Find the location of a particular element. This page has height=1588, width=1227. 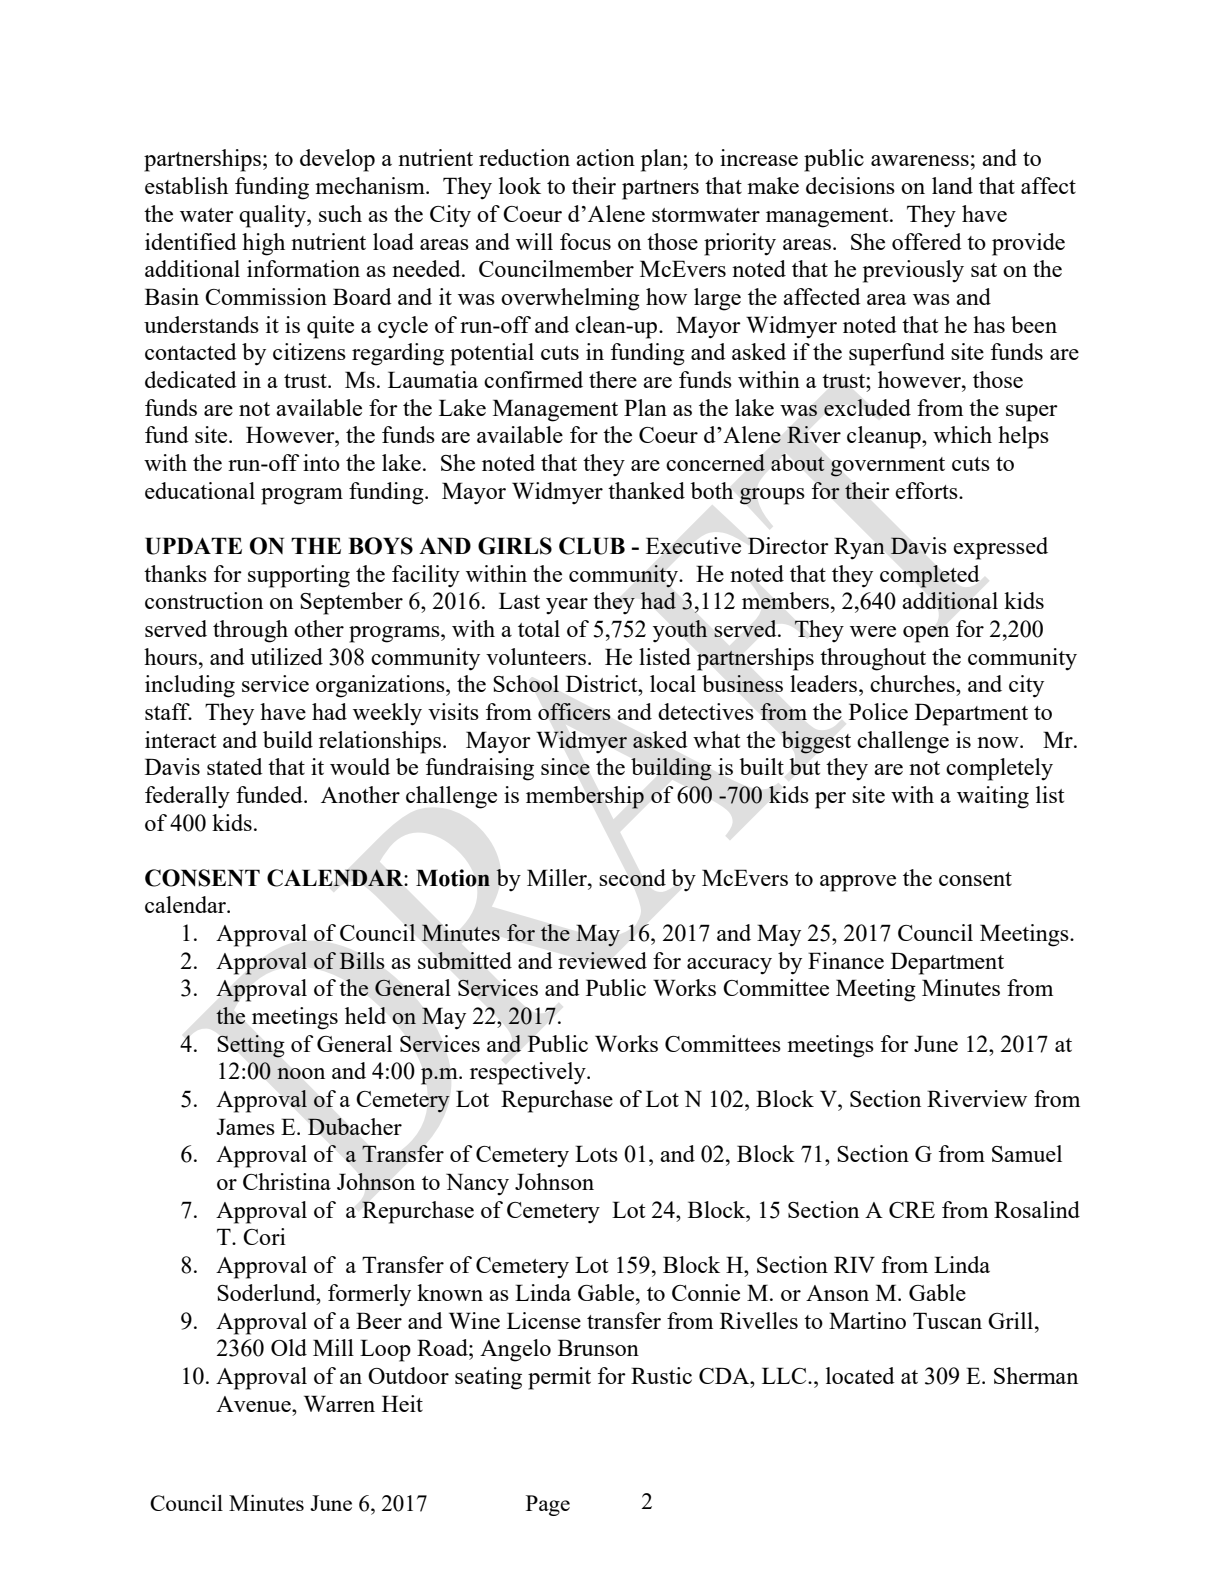

land is located at coordinates (952, 185).
